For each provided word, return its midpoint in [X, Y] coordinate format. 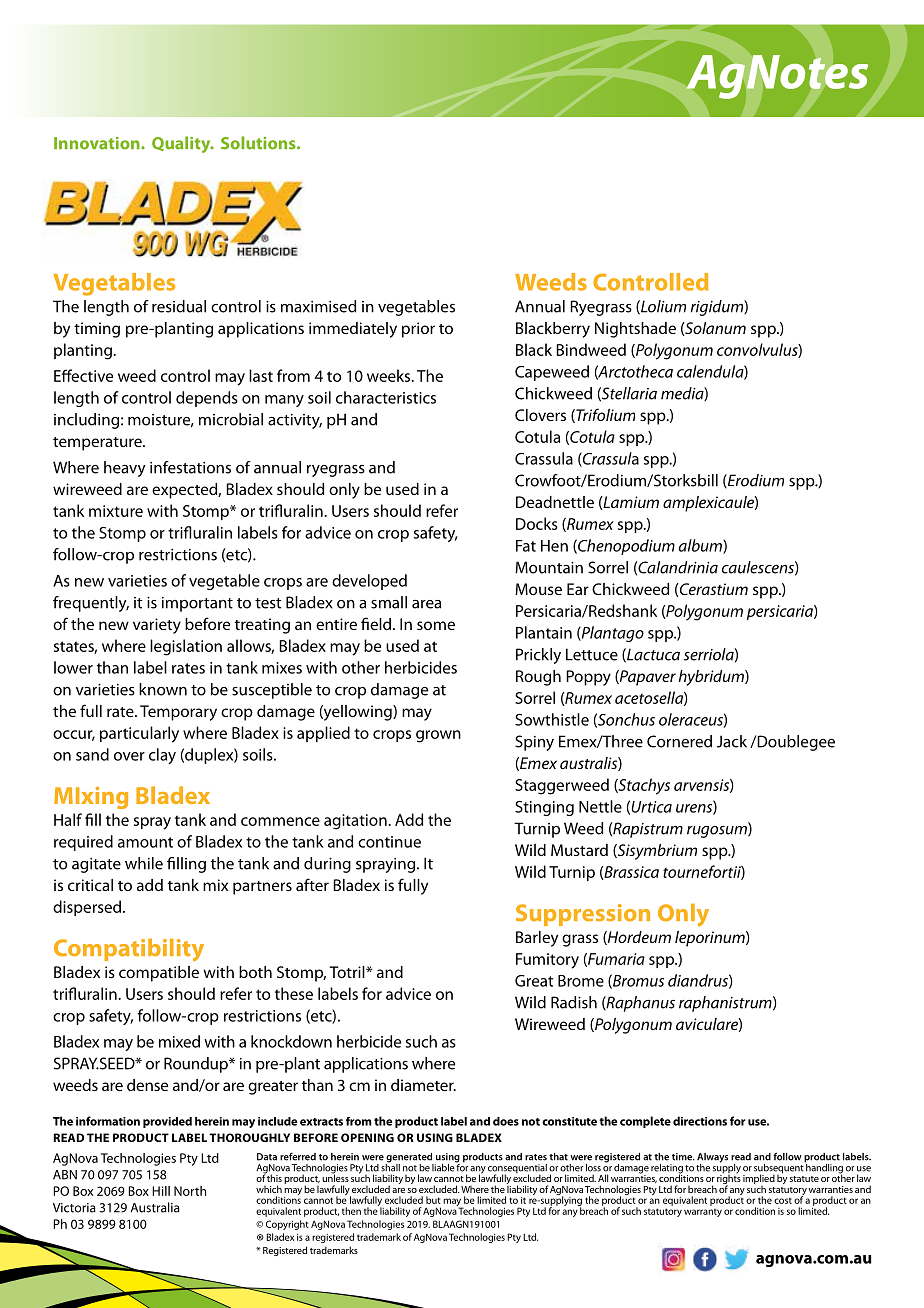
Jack [732, 741]
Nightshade [635, 330]
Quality [182, 144]
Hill [161, 1191]
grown [438, 736]
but [433, 1200]
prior [418, 330]
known [163, 689]
